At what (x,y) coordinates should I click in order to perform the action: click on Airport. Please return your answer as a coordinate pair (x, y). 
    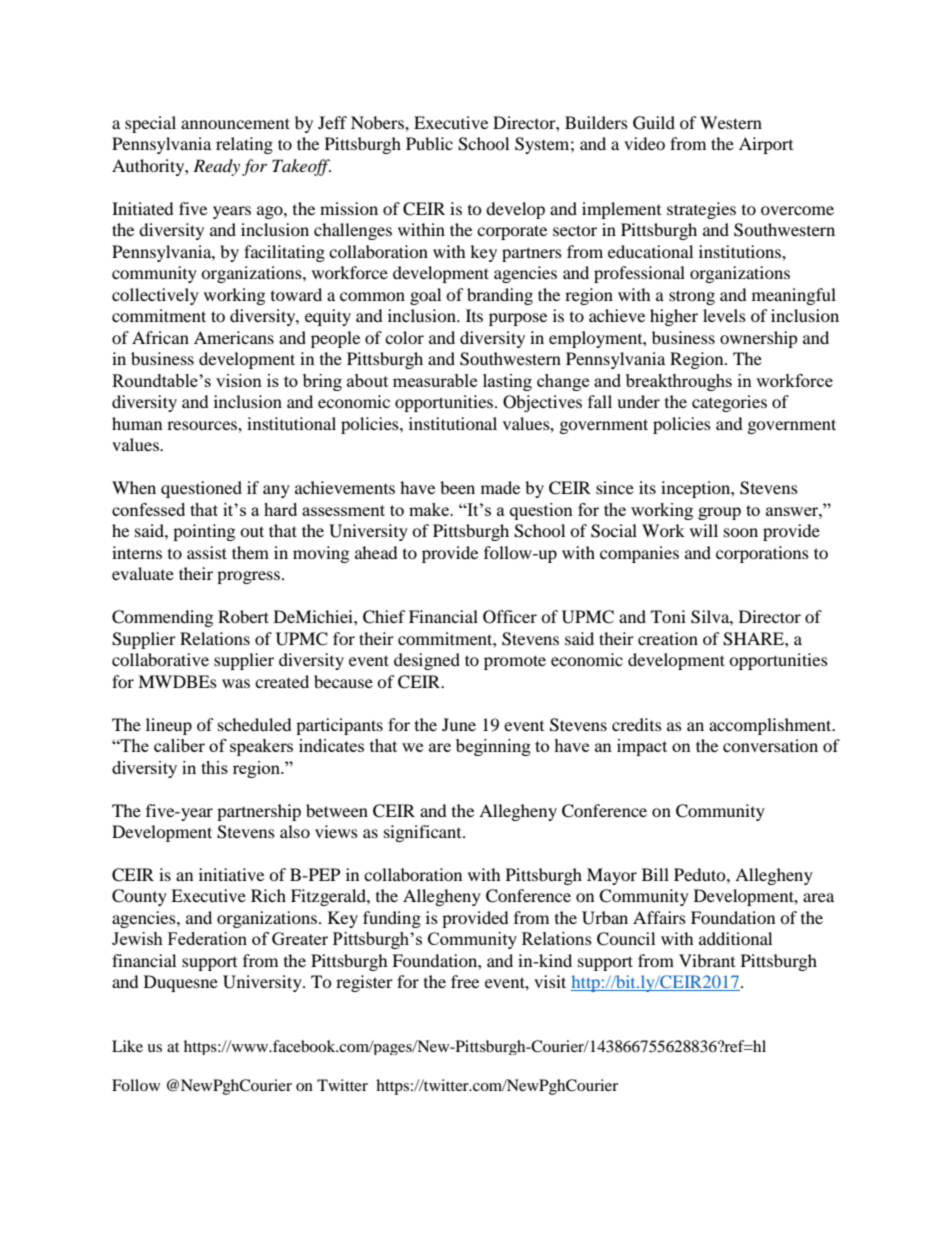
    Looking at the image, I should click on (766, 145).
